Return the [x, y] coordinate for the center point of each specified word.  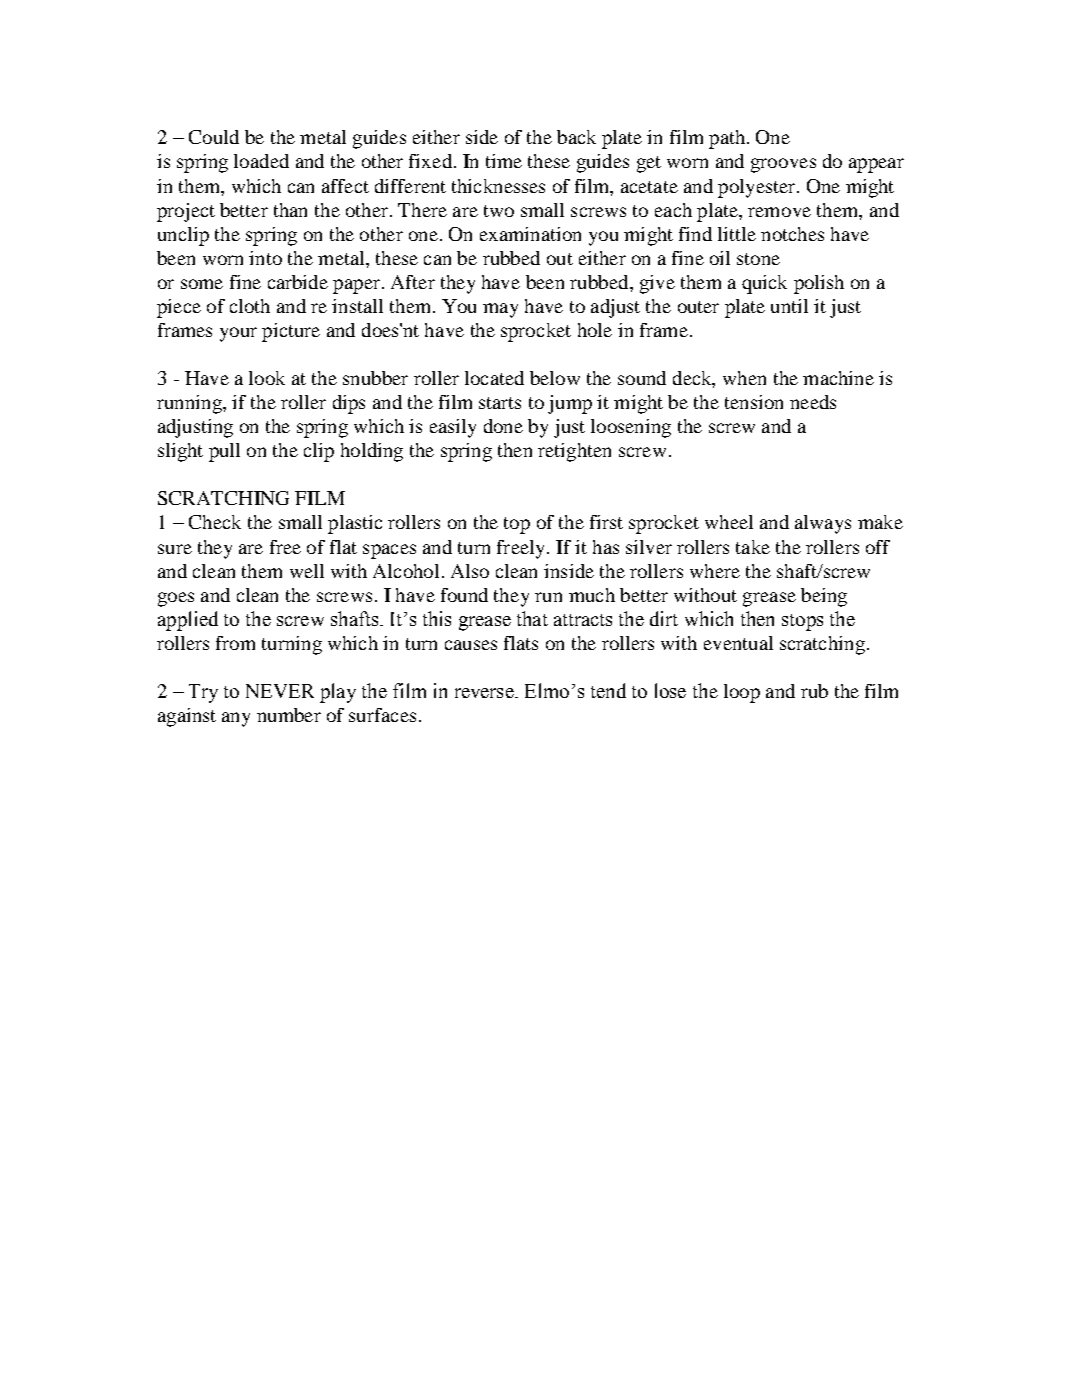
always [823, 524]
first [606, 522]
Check [215, 522]
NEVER [280, 691]
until [789, 306]
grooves [783, 165]
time [504, 161]
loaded [261, 161]
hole [595, 330]
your [238, 334]
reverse [485, 693]
